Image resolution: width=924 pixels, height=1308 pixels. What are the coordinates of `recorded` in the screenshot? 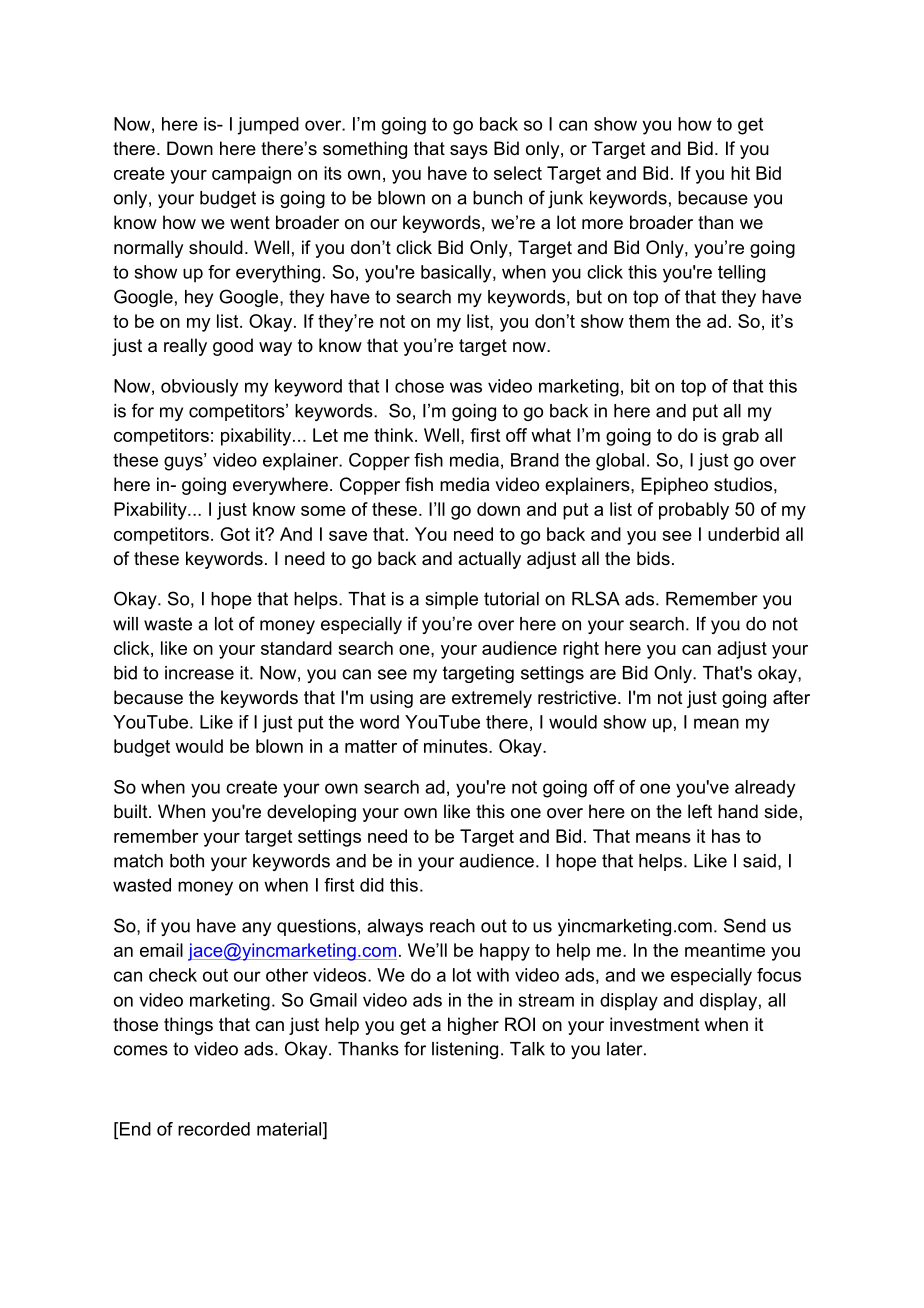 It's located at (214, 1129).
